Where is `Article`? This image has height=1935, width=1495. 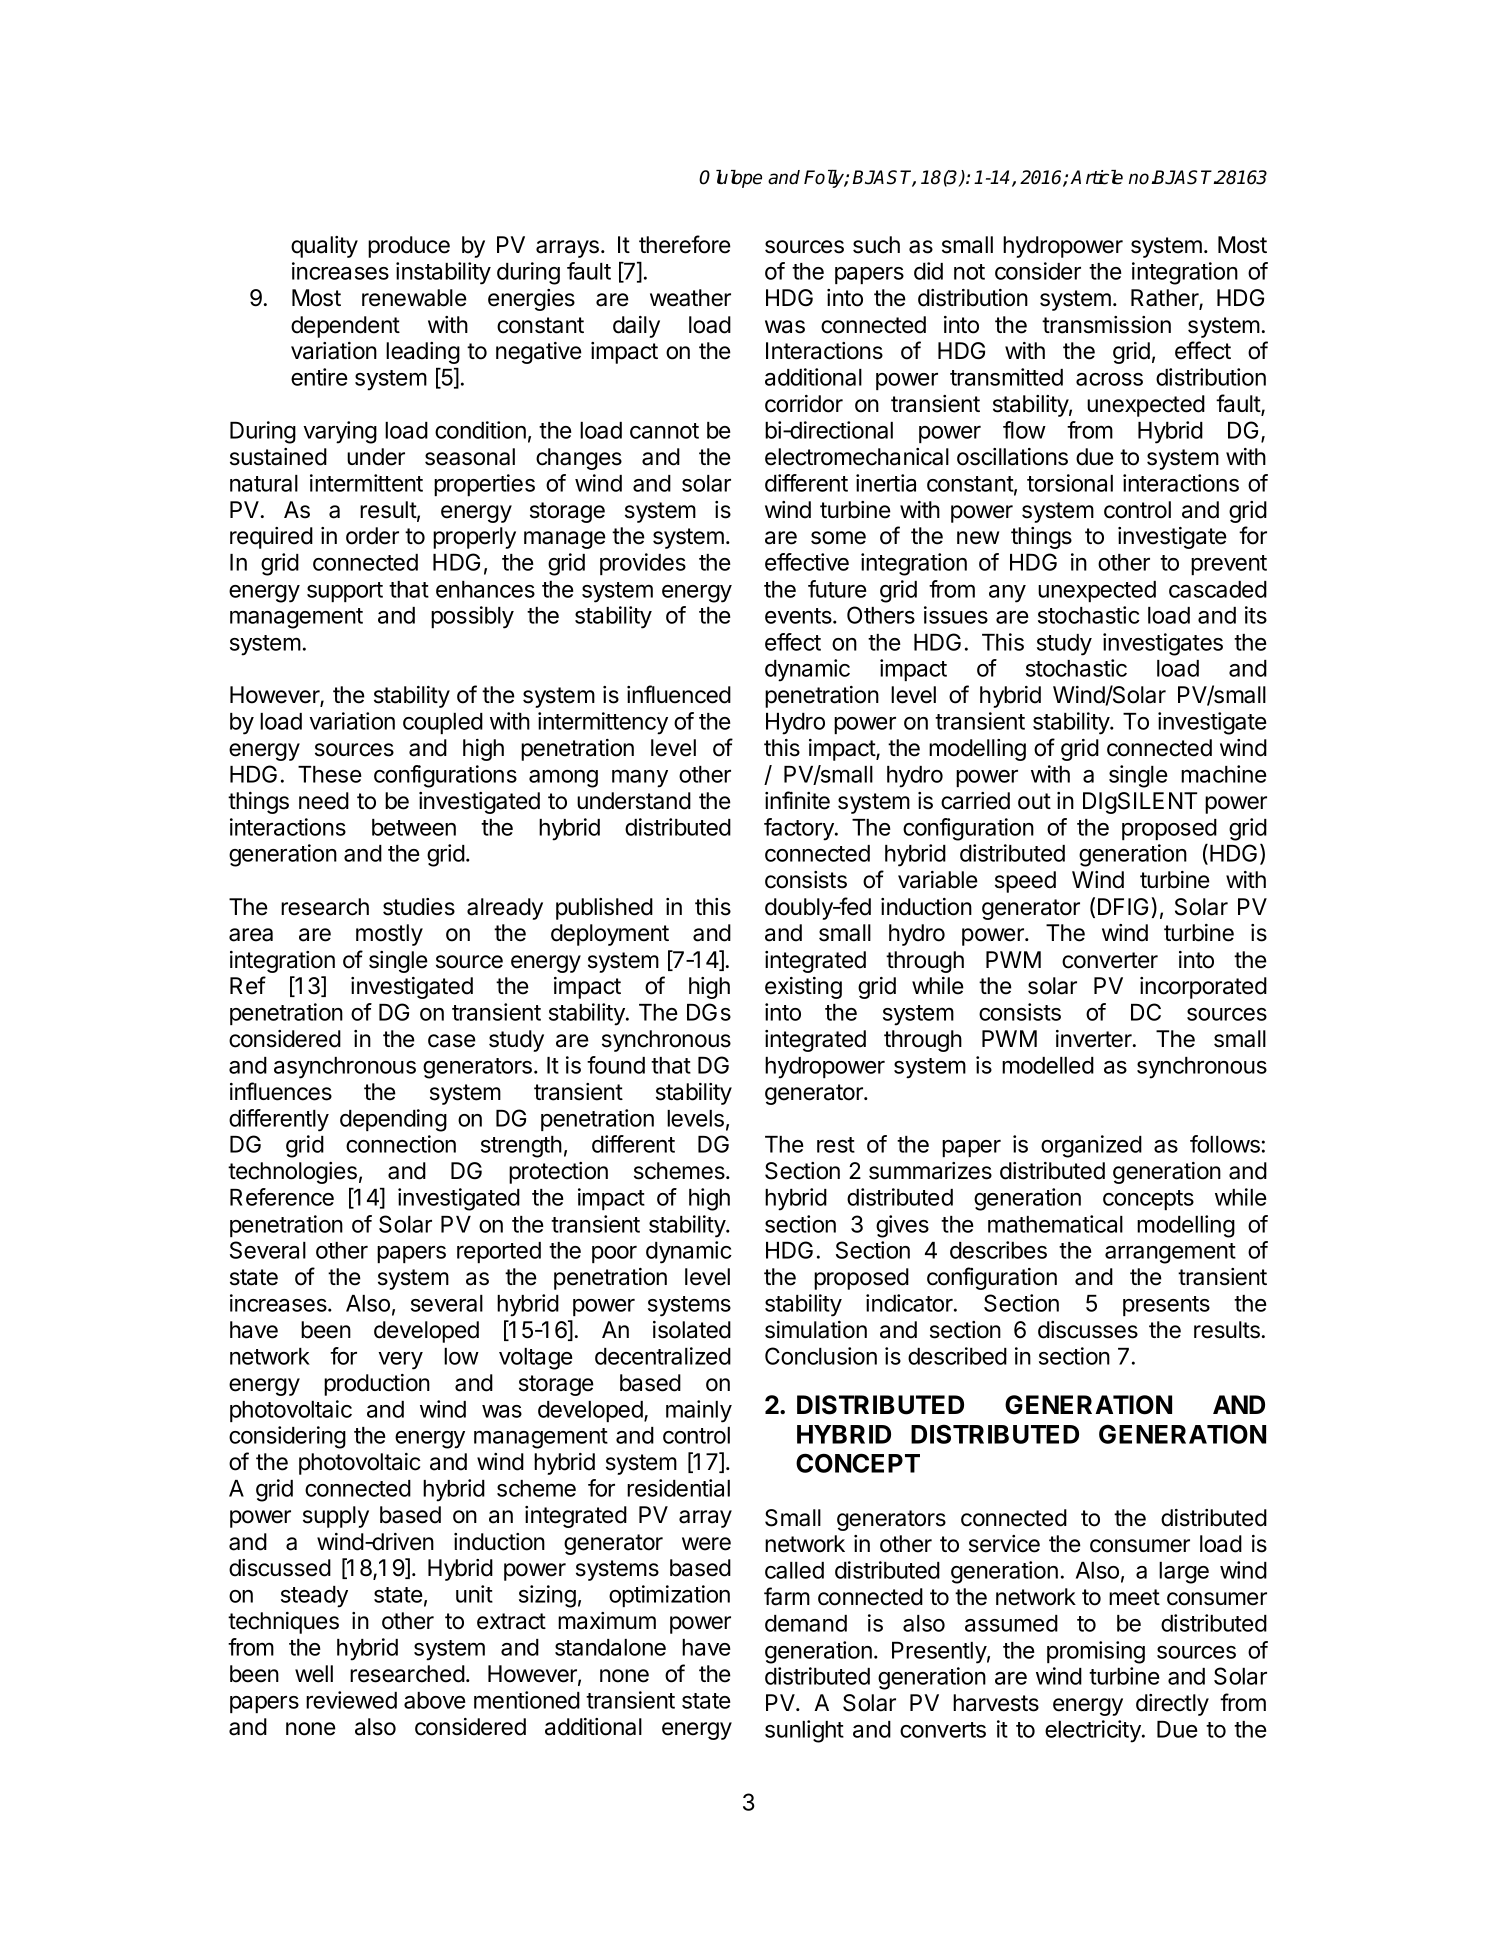
Article is located at coordinates (1096, 177).
